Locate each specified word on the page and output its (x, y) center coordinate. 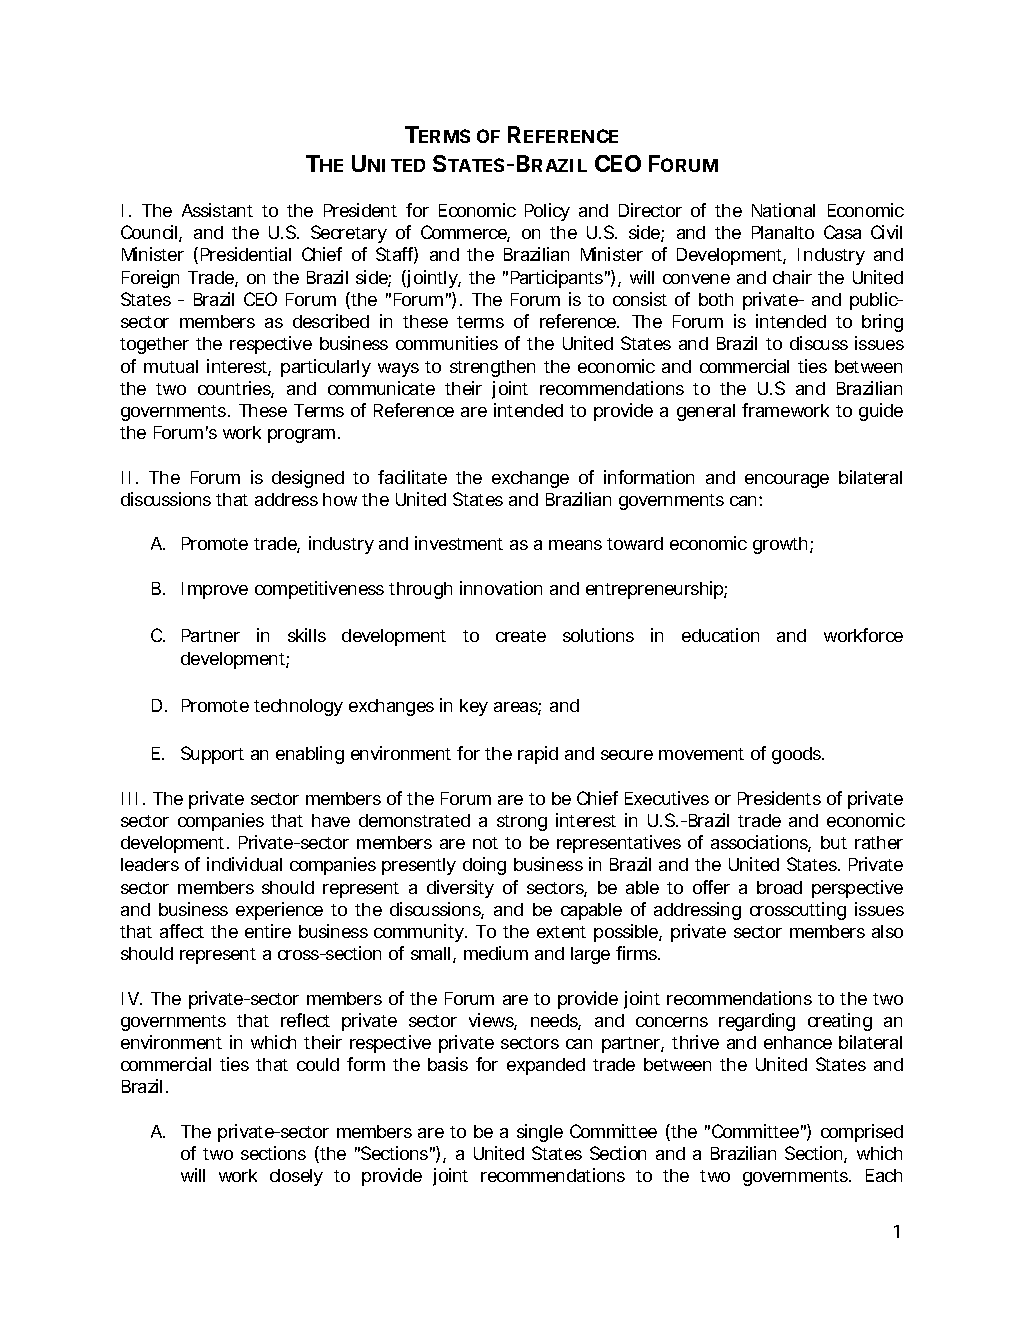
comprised (862, 1133)
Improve (215, 590)
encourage (787, 481)
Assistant (217, 210)
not (485, 843)
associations (761, 843)
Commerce (465, 233)
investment (459, 543)
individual (244, 864)
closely (296, 1177)
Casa (842, 232)
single (540, 1133)
